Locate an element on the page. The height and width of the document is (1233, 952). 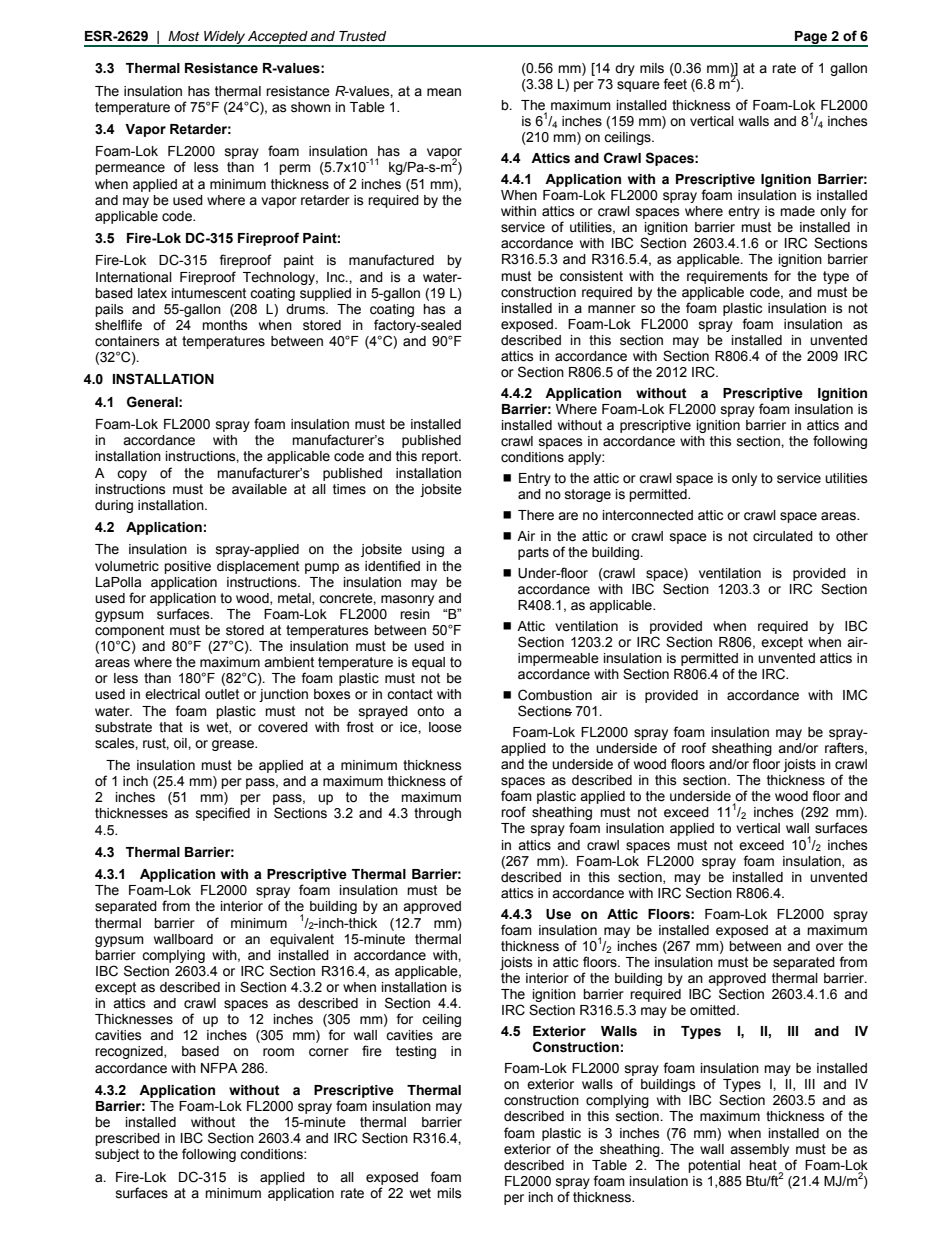
circulated is located at coordinates (783, 536).
